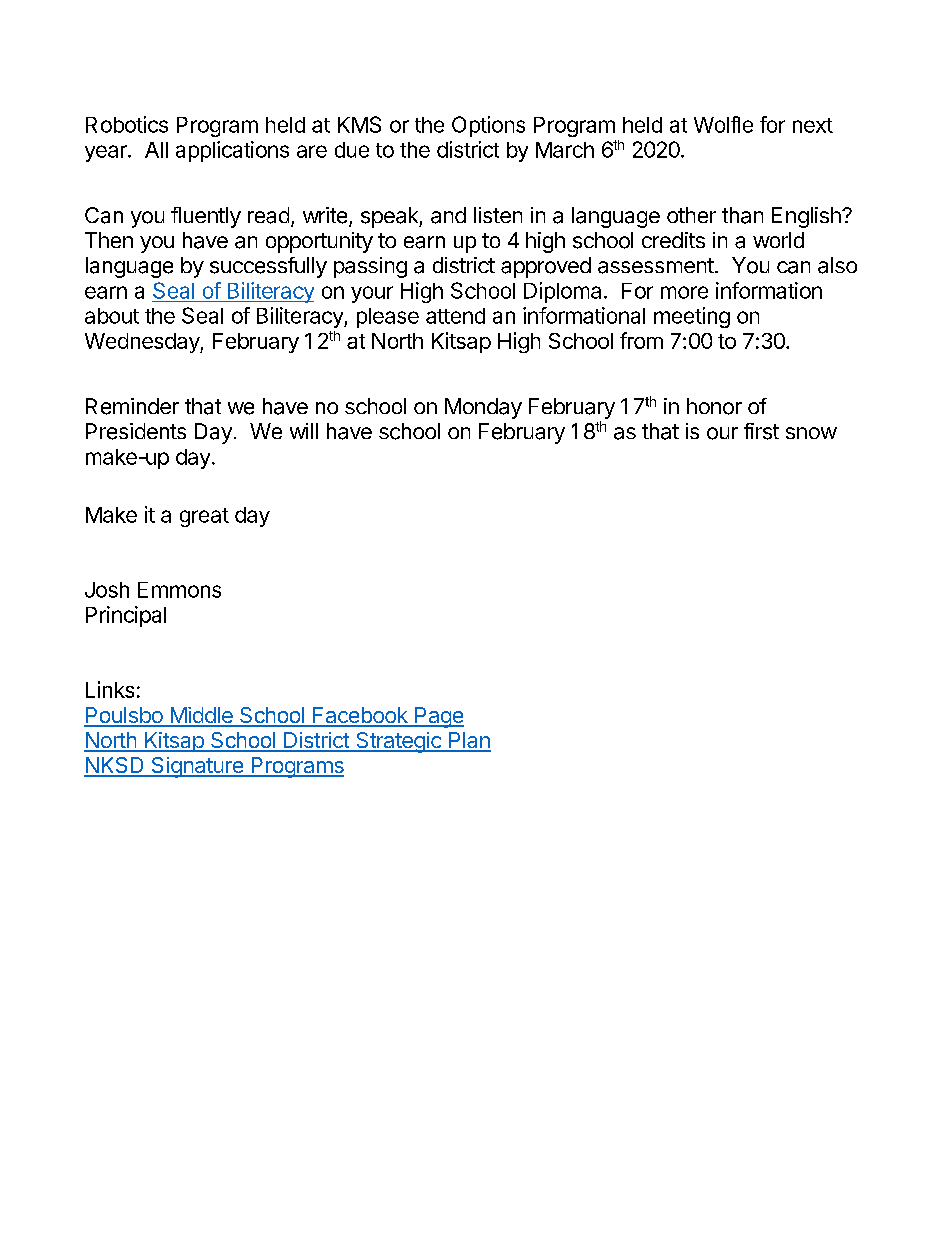 This page has width=952, height=1233. Describe the element at coordinates (156, 150) in the page. I see `All` at that location.
